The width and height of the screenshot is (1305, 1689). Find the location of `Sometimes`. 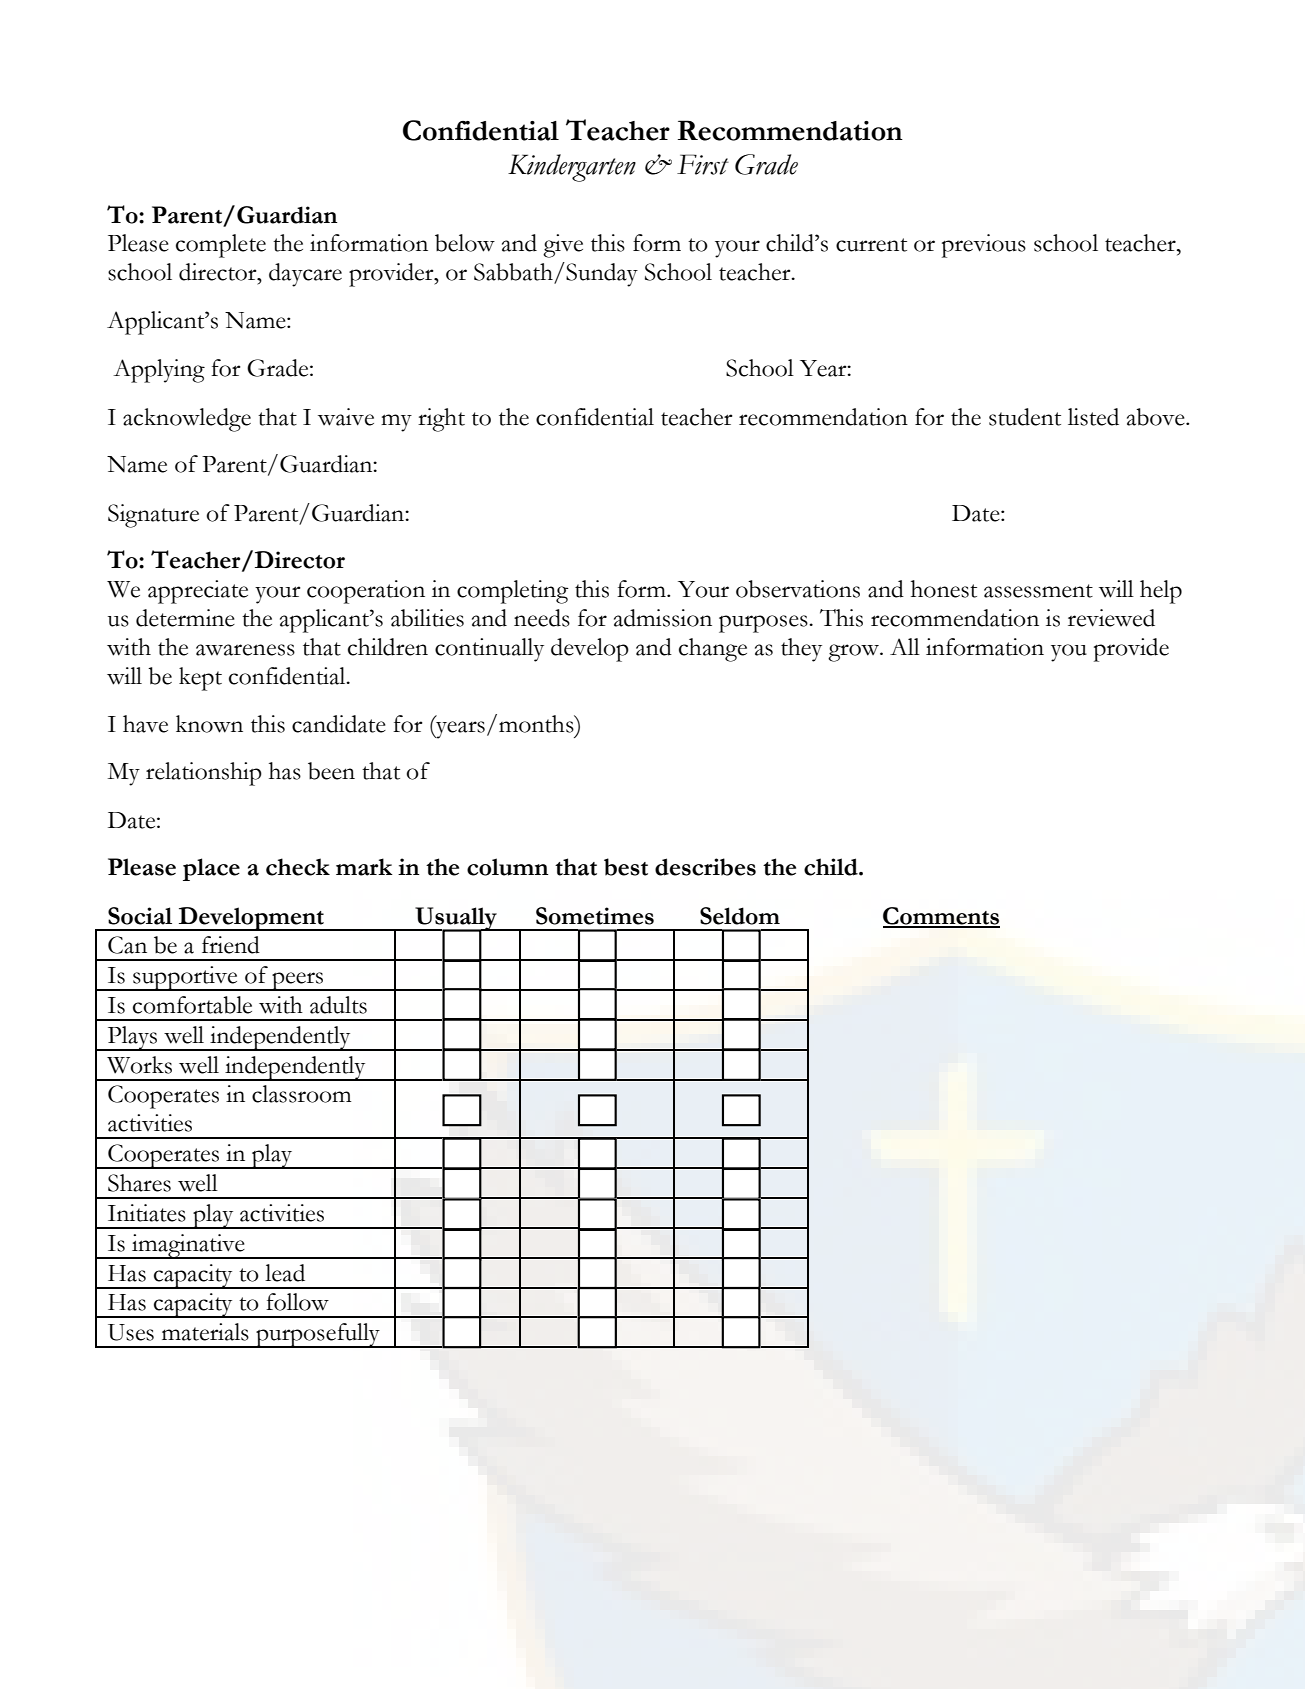

Sometimes is located at coordinates (595, 916).
